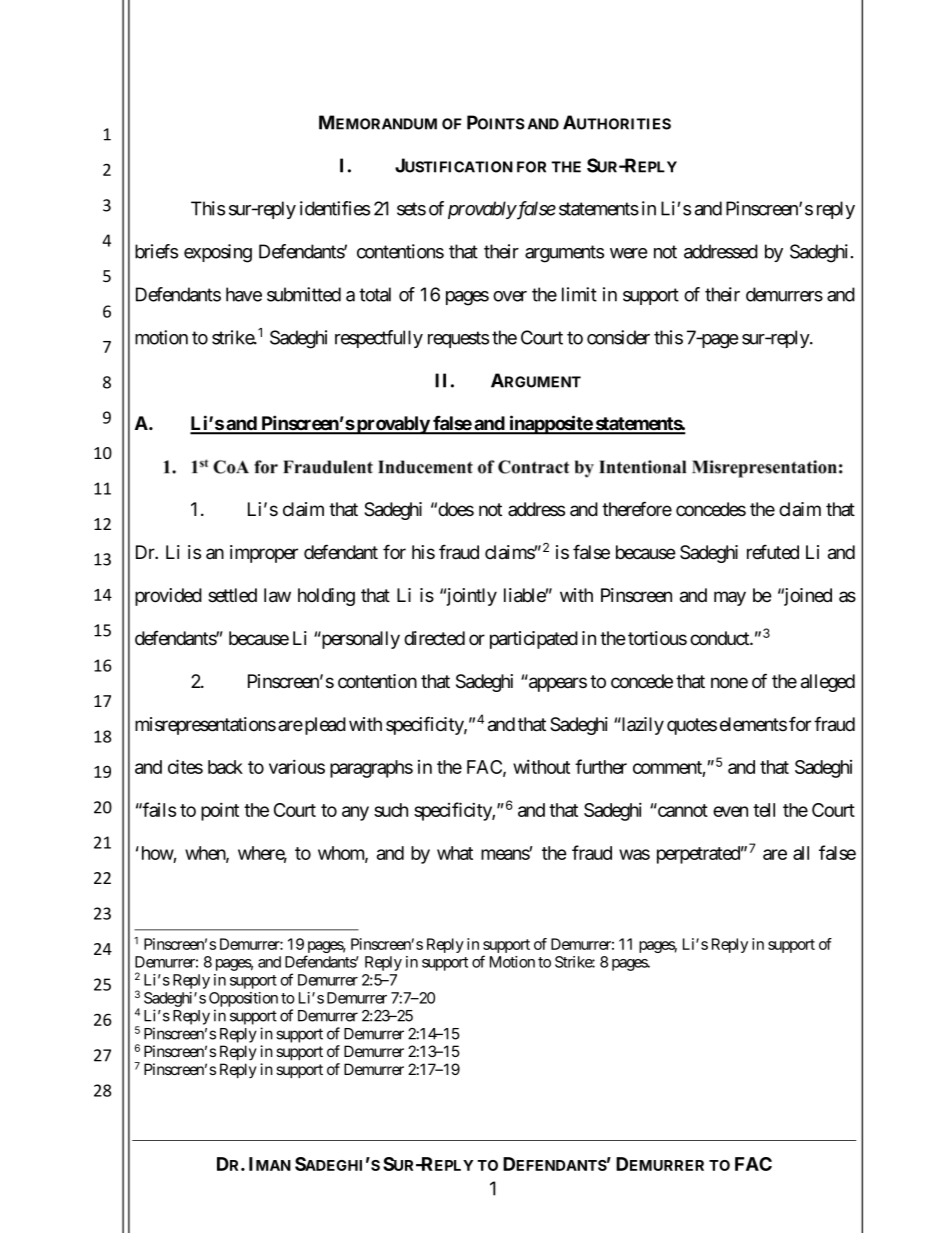 This screenshot has width=952, height=1233. I want to click on over, so click(510, 296).
